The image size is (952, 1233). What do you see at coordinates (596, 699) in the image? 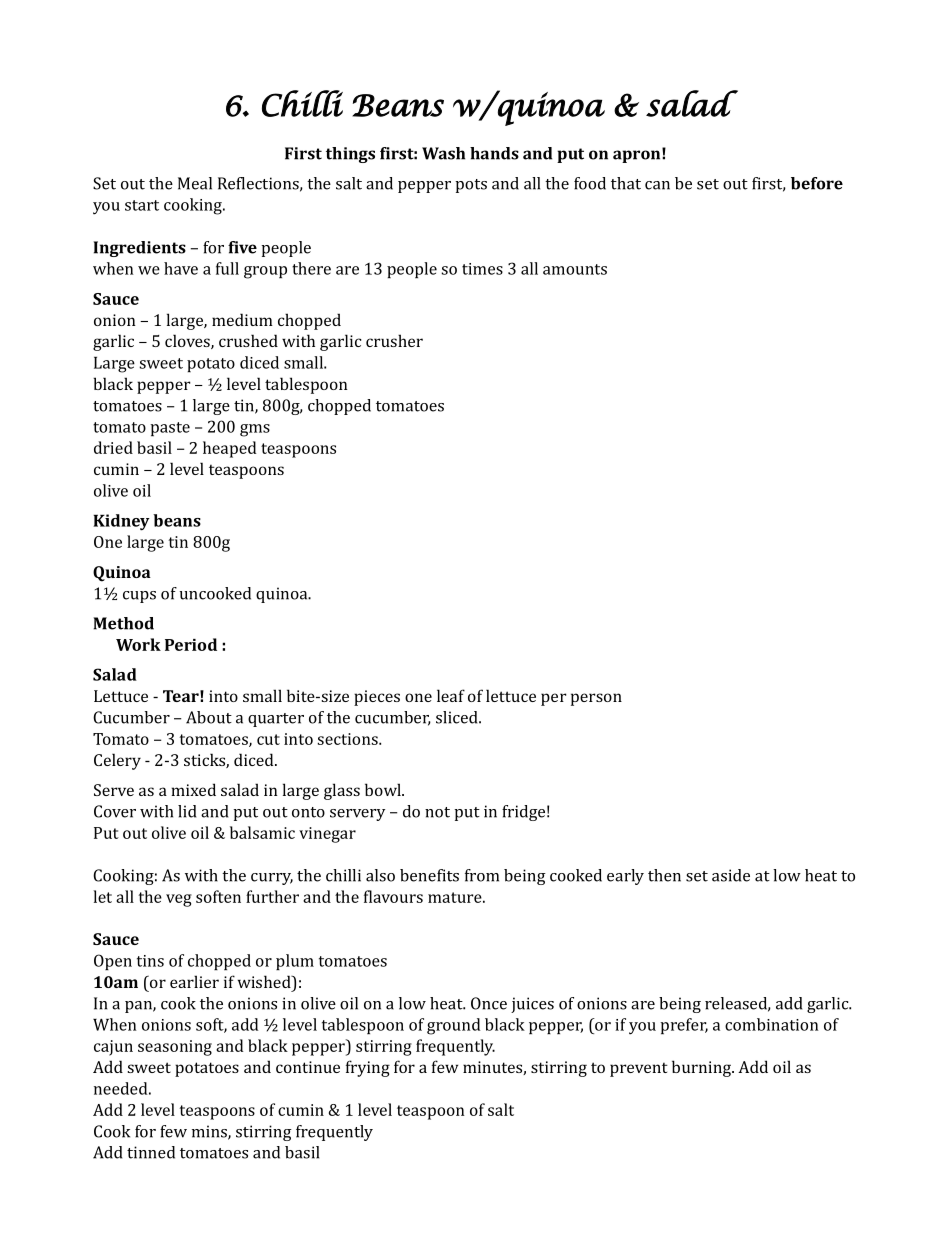
I see `person` at bounding box center [596, 699].
